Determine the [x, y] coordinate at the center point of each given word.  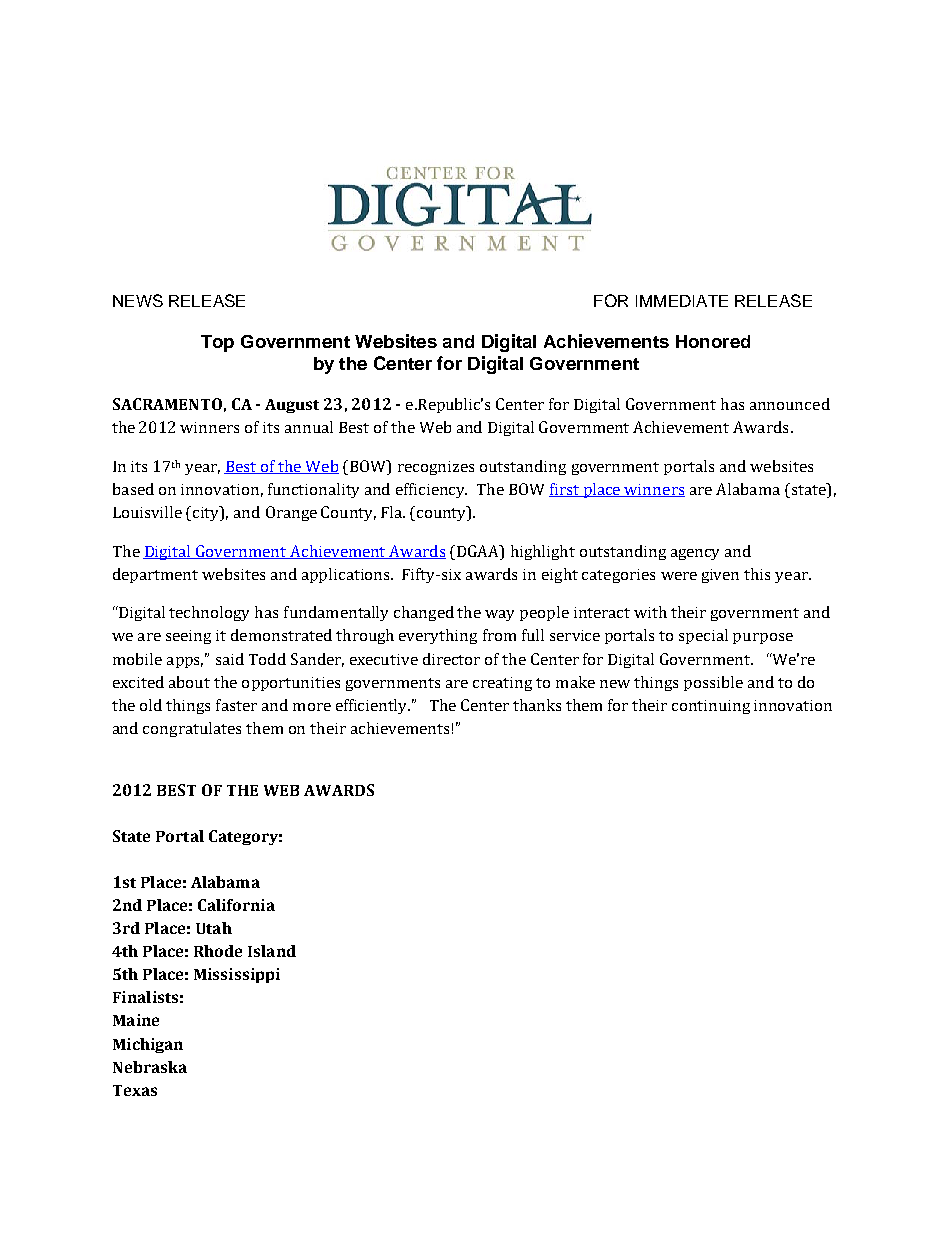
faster [236, 705]
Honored [713, 341]
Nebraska [150, 1067]
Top [217, 343]
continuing [711, 707]
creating [502, 684]
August [292, 406]
